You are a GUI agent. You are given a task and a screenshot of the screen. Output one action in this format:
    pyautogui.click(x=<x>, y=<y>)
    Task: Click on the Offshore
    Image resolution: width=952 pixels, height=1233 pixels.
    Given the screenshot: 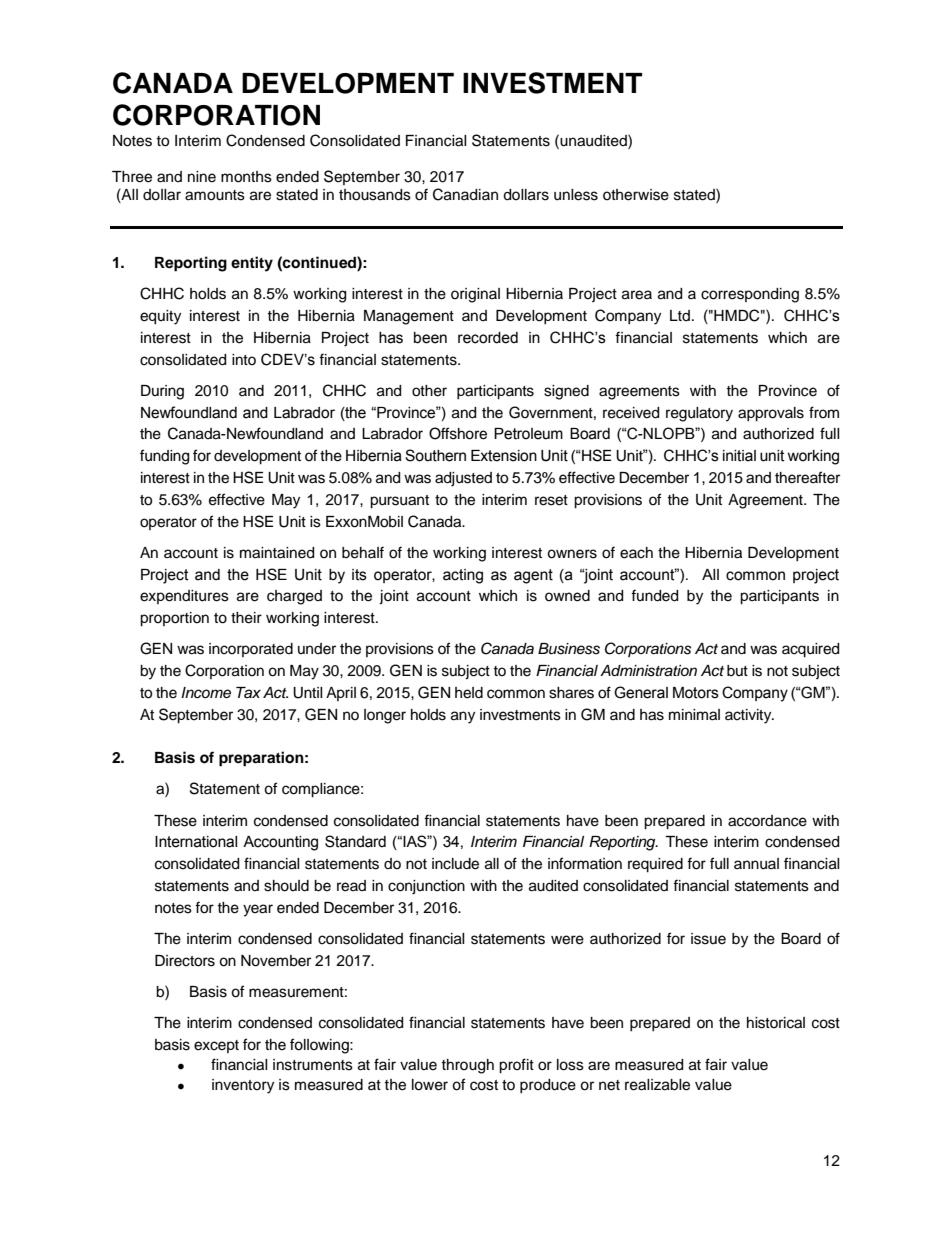 What is the action you would take?
    pyautogui.click(x=458, y=433)
